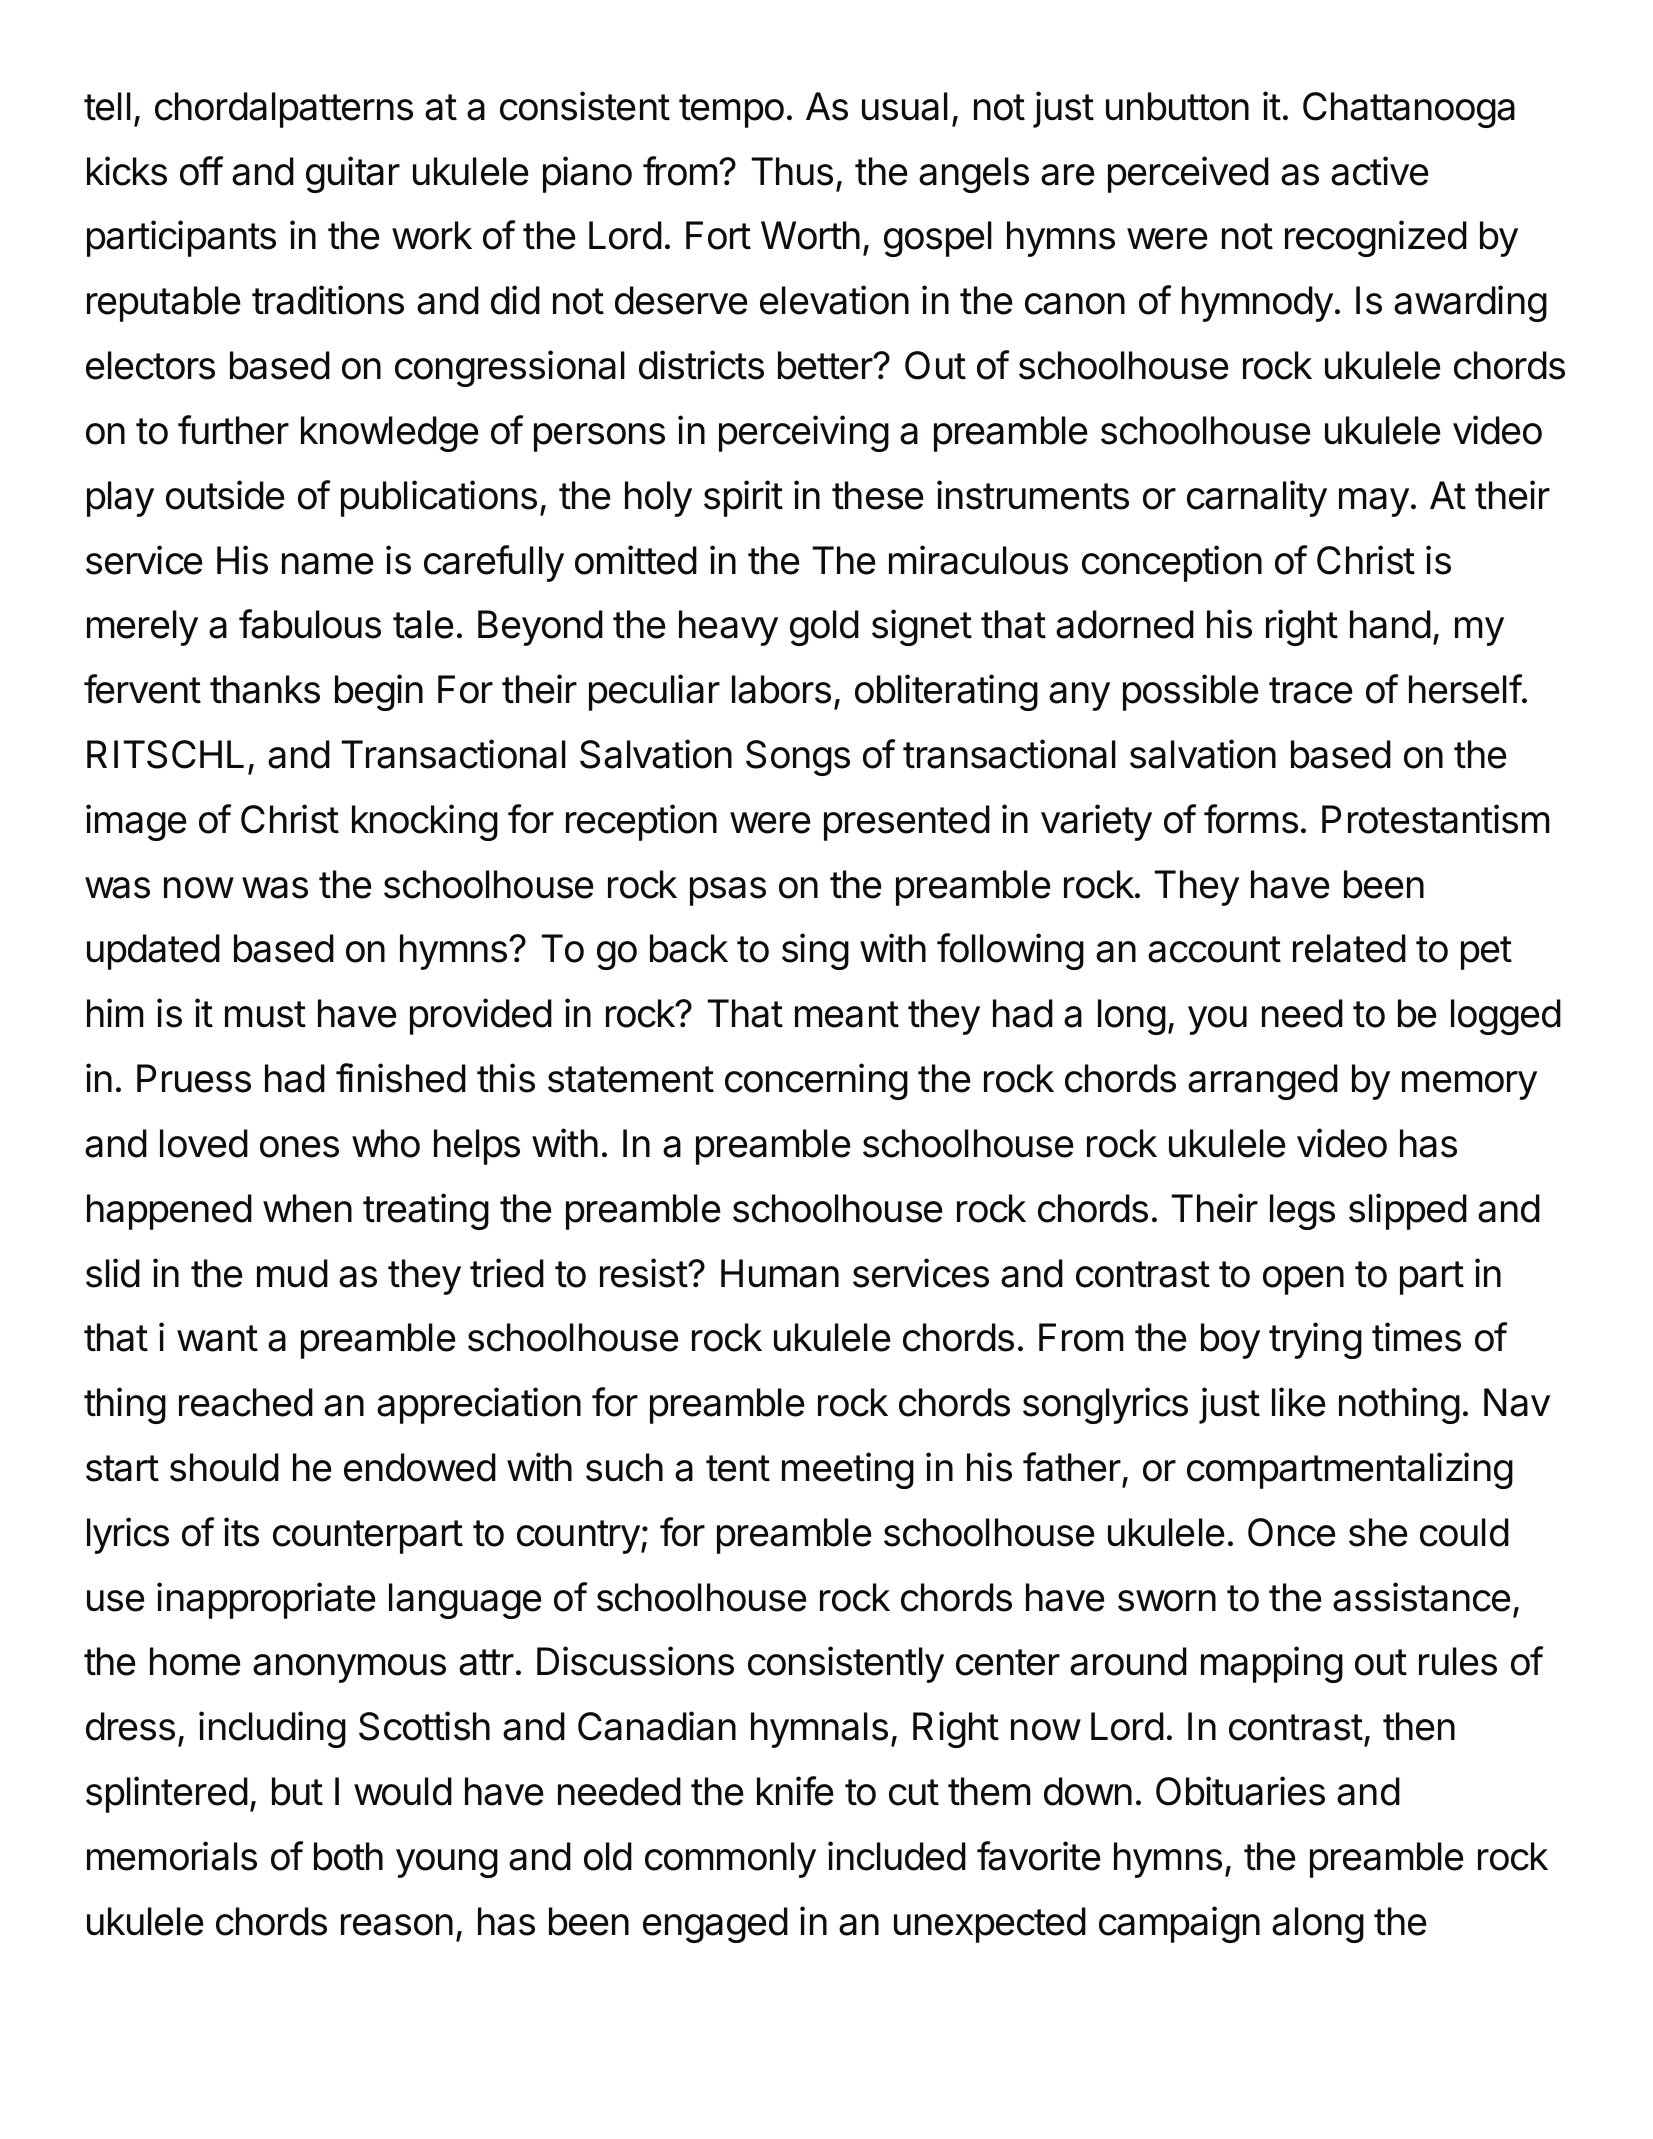 Image resolution: width=1653 pixels, height=2139 pixels. Describe the element at coordinates (217, 1338) in the screenshot. I see `want` at that location.
